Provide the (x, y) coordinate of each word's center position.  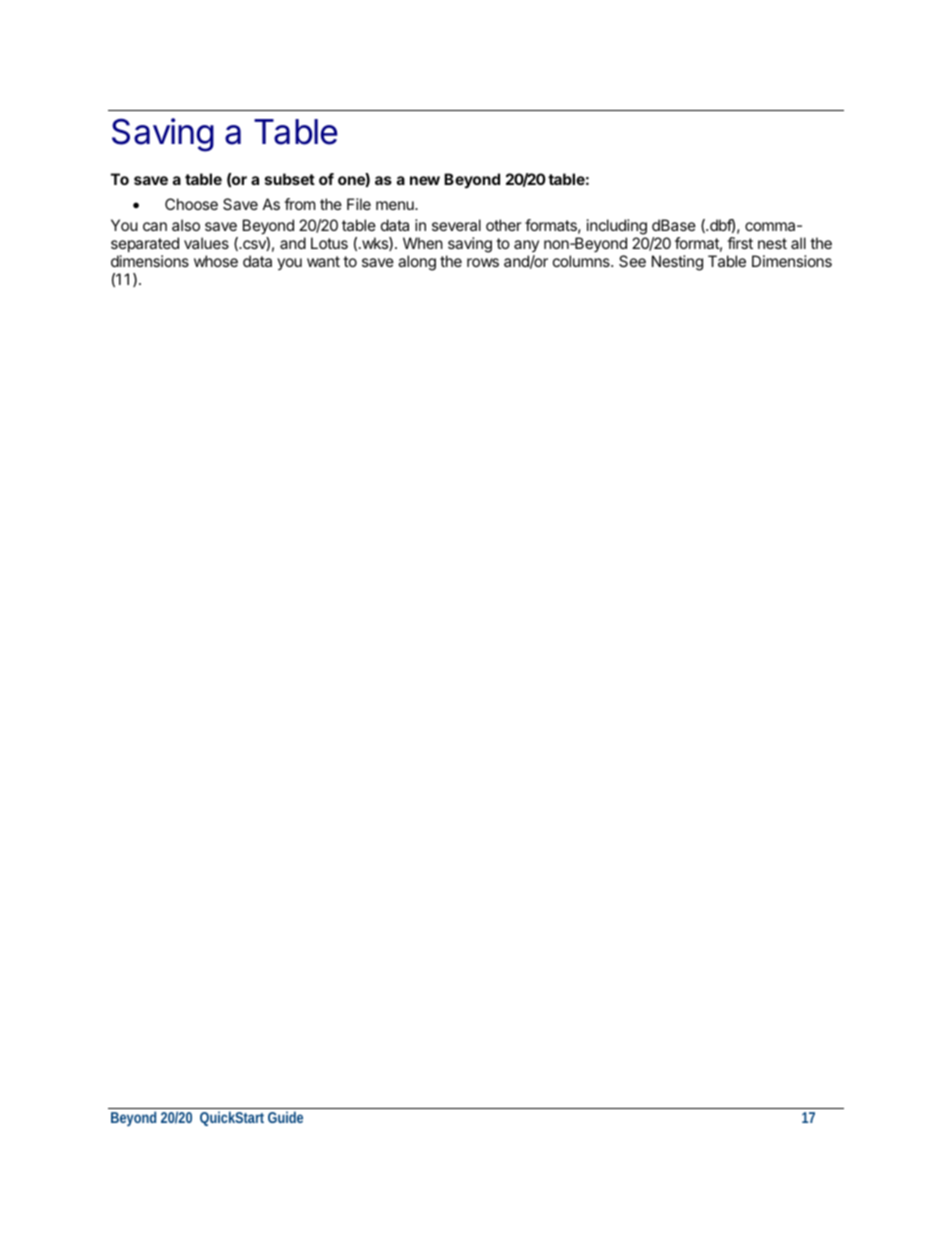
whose (216, 261)
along (417, 263)
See (632, 261)
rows (483, 262)
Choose (191, 204)
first (740, 243)
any (526, 246)
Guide (285, 1117)
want (323, 261)
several (456, 225)
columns (582, 261)
